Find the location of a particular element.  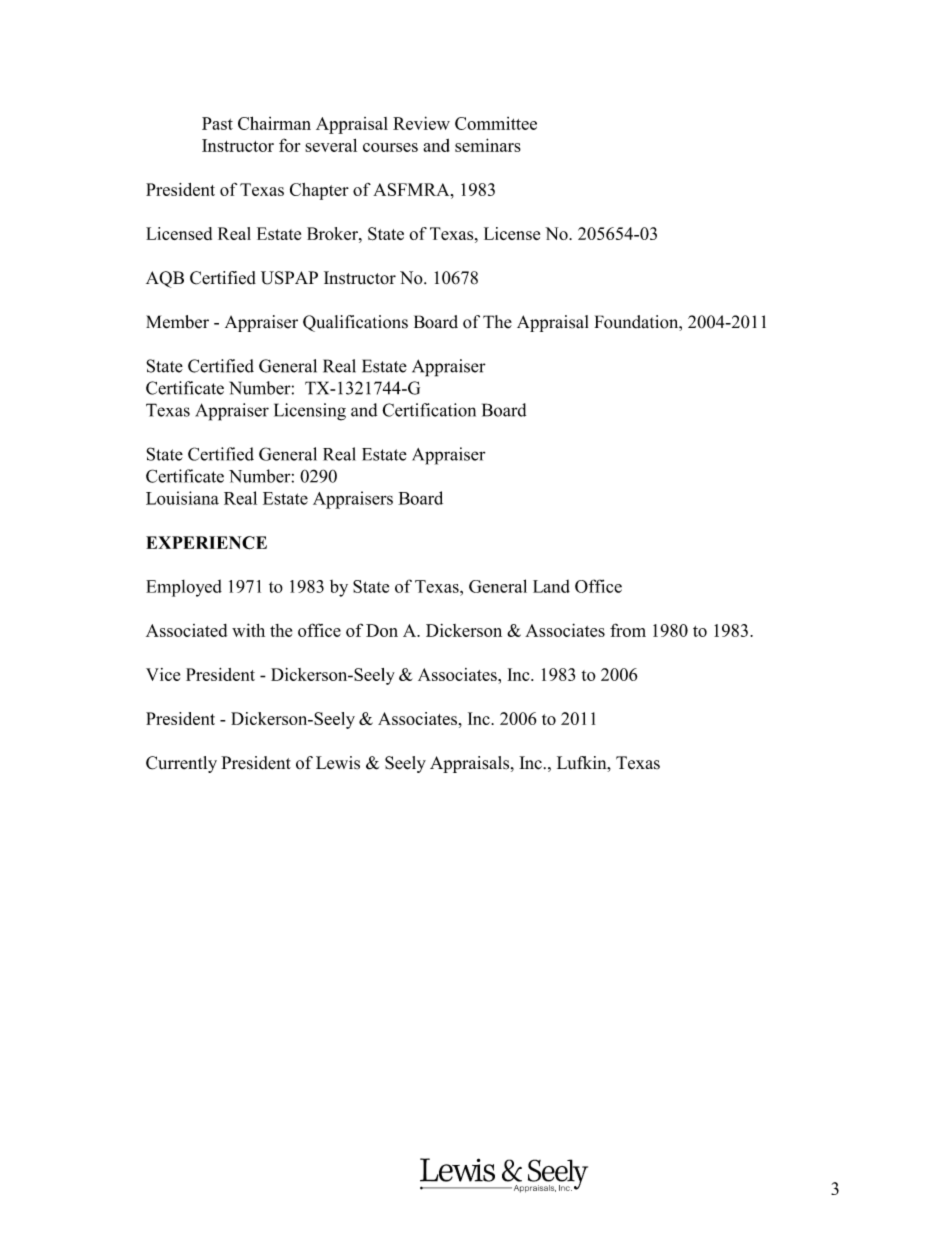

Member is located at coordinates (177, 322).
